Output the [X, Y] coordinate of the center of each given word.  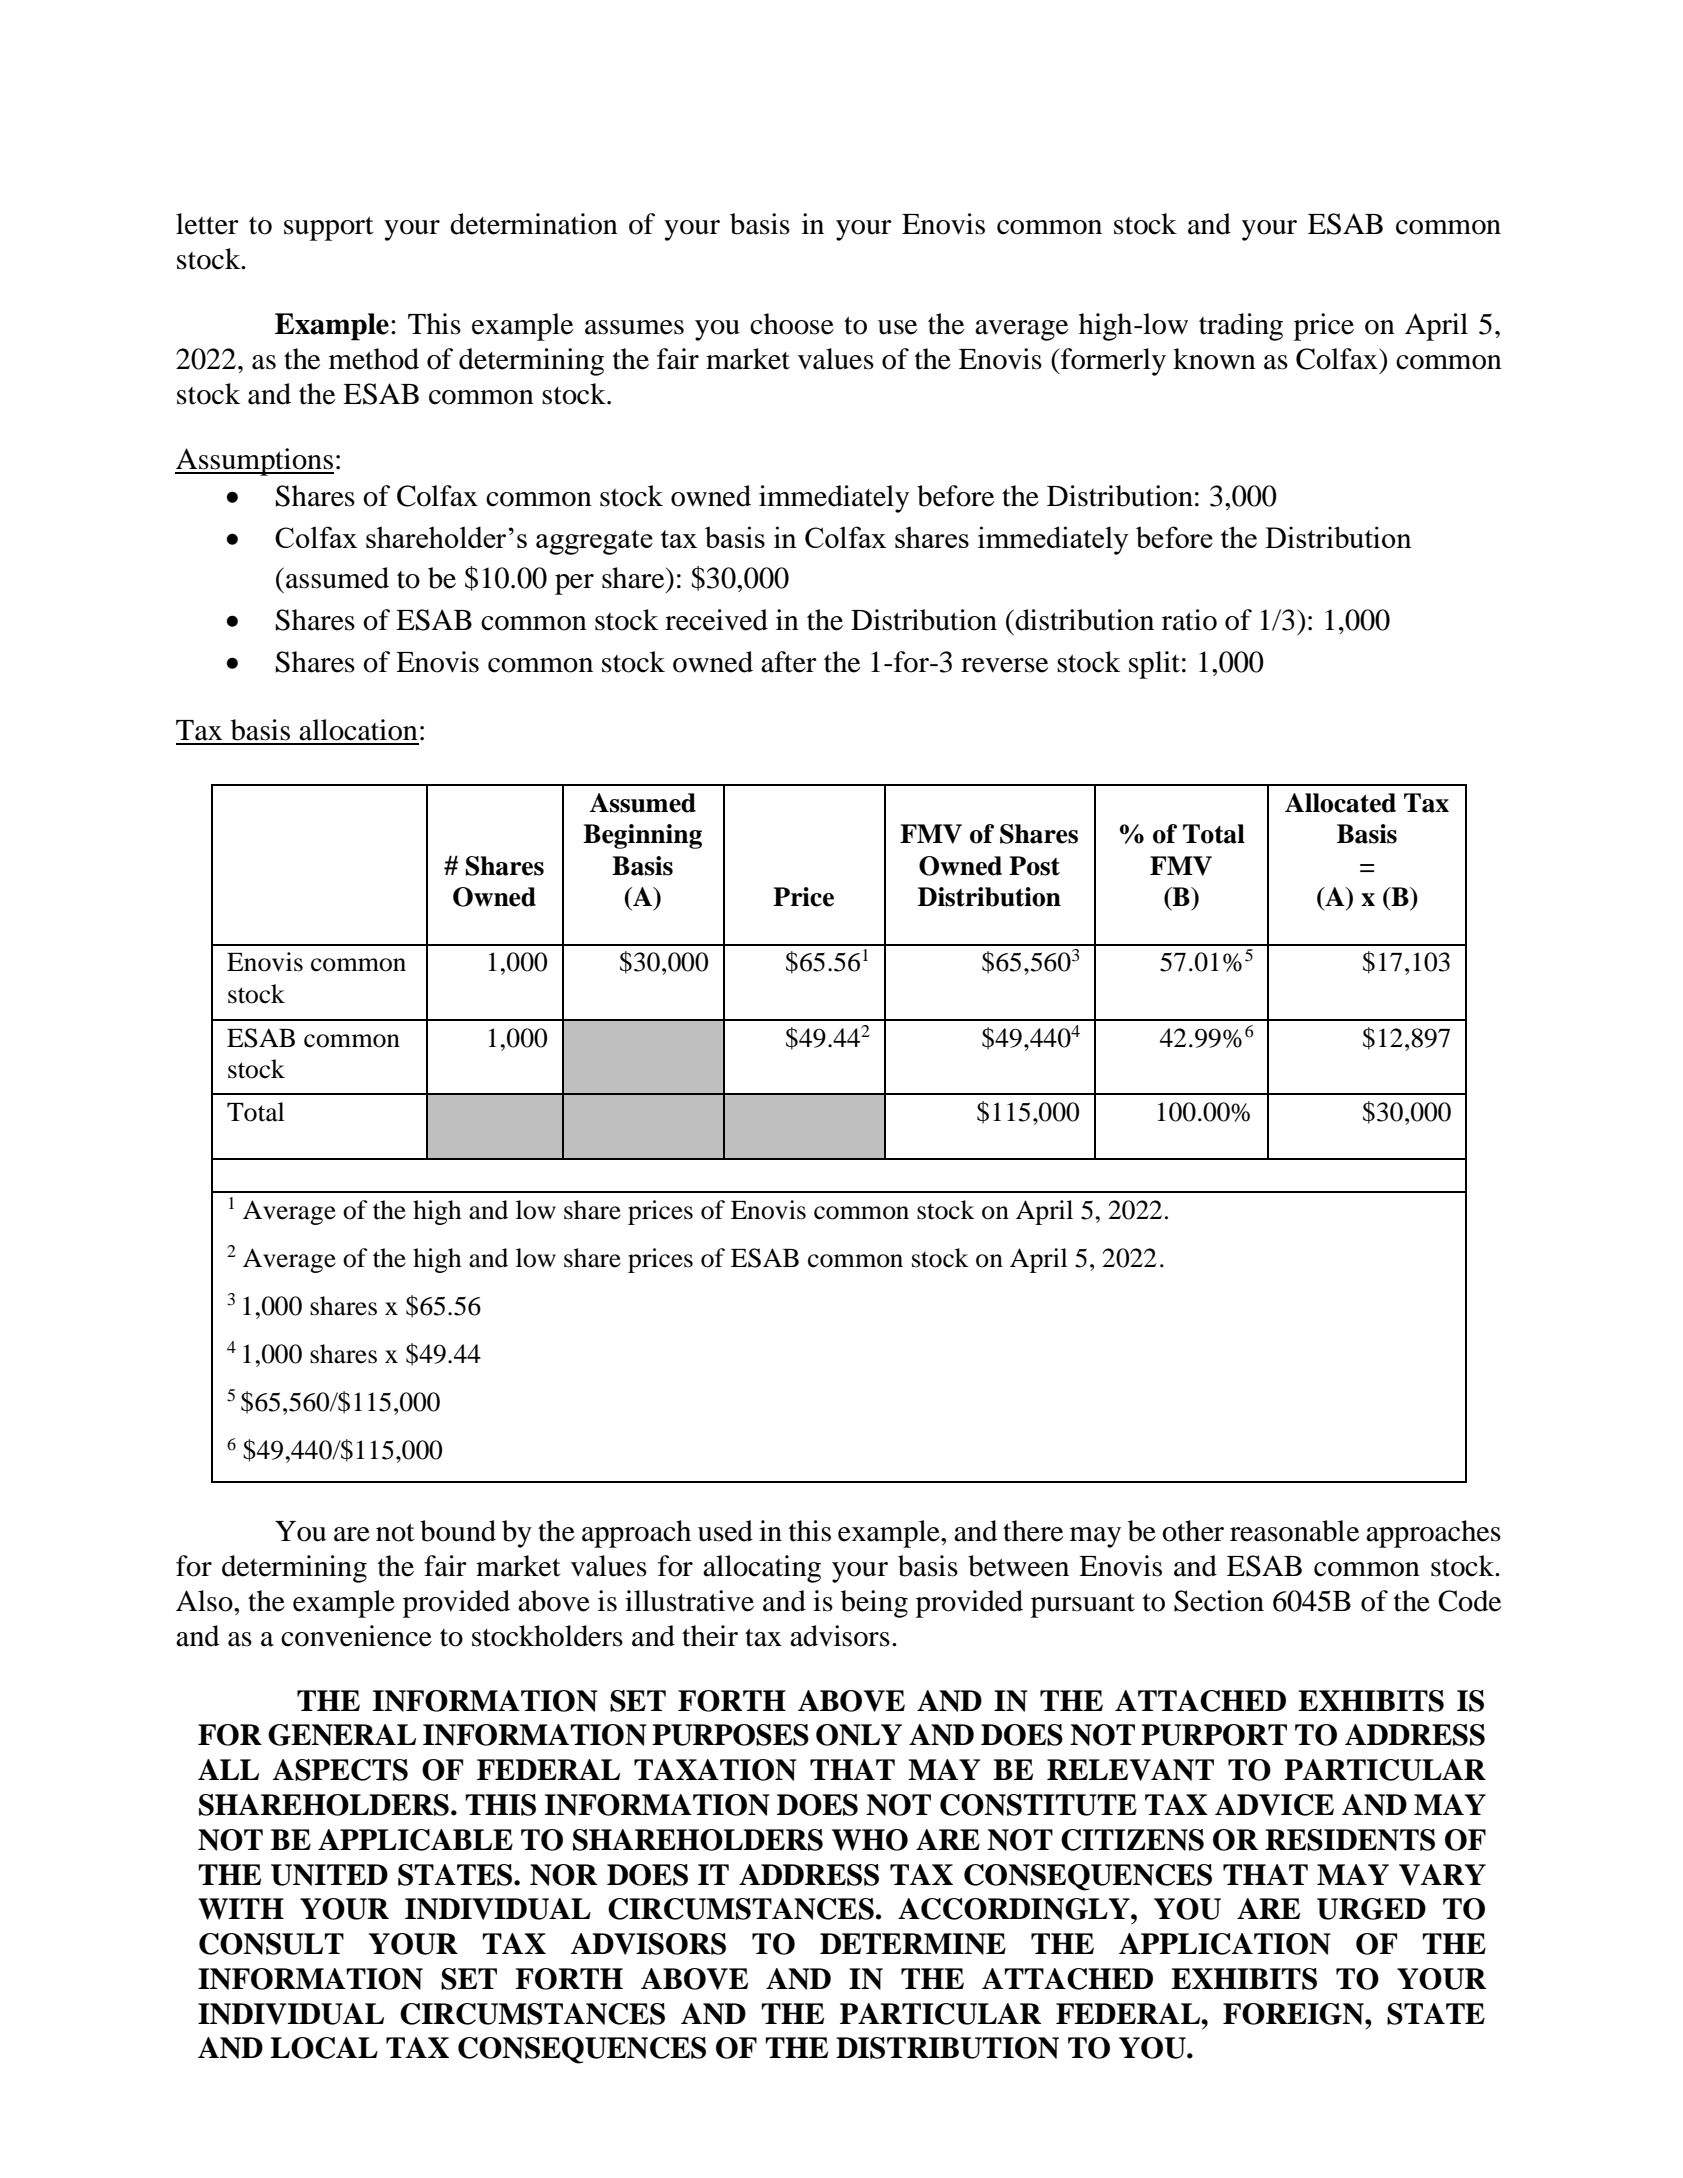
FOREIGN [1294, 2014]
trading [1241, 327]
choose [792, 324]
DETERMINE [913, 1944]
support [329, 228]
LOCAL [324, 2048]
